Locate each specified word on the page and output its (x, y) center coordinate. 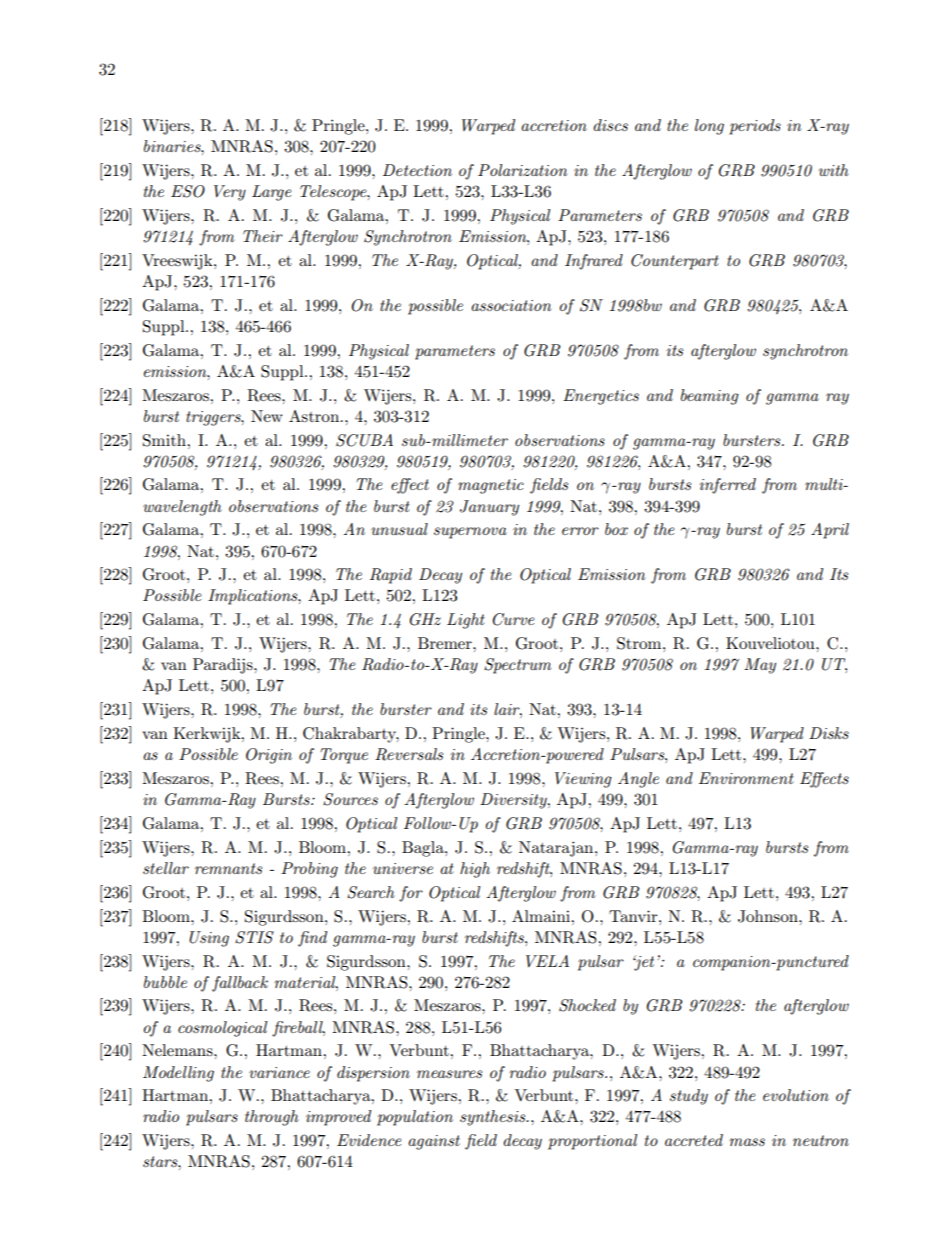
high (475, 870)
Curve (513, 619)
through (272, 1118)
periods (755, 127)
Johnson (769, 916)
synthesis (494, 1118)
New (267, 416)
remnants (228, 868)
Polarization (522, 170)
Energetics (601, 397)
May (760, 666)
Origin (269, 756)
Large (271, 193)
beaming (710, 397)
